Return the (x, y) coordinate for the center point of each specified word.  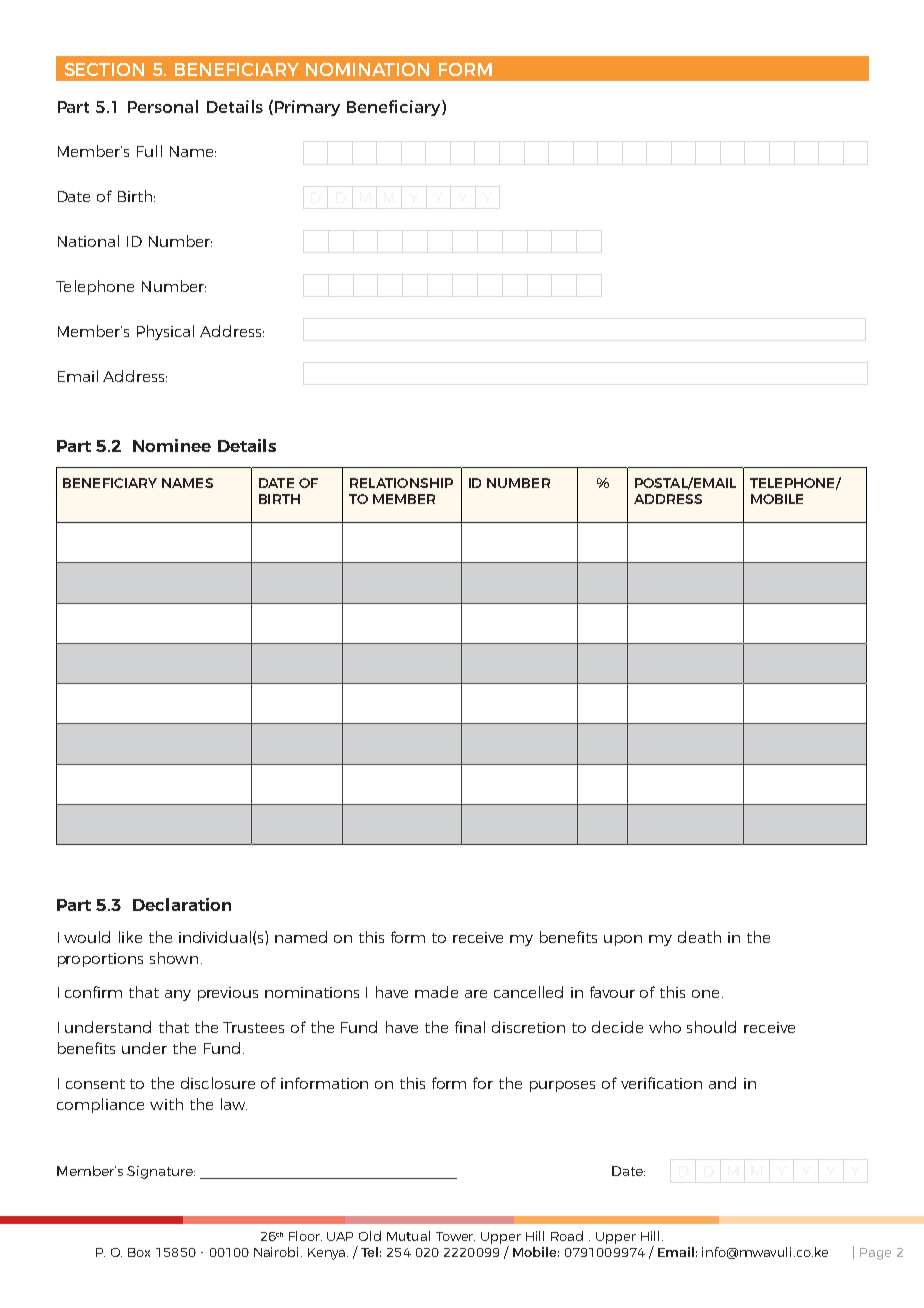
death (699, 937)
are (476, 994)
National (88, 241)
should (711, 1027)
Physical (165, 332)
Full (149, 151)
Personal (163, 106)
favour (612, 992)
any (178, 995)
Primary (306, 108)
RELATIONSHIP (401, 483)
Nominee (172, 445)
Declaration (182, 904)
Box (139, 1252)
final (470, 1027)
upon (623, 940)
